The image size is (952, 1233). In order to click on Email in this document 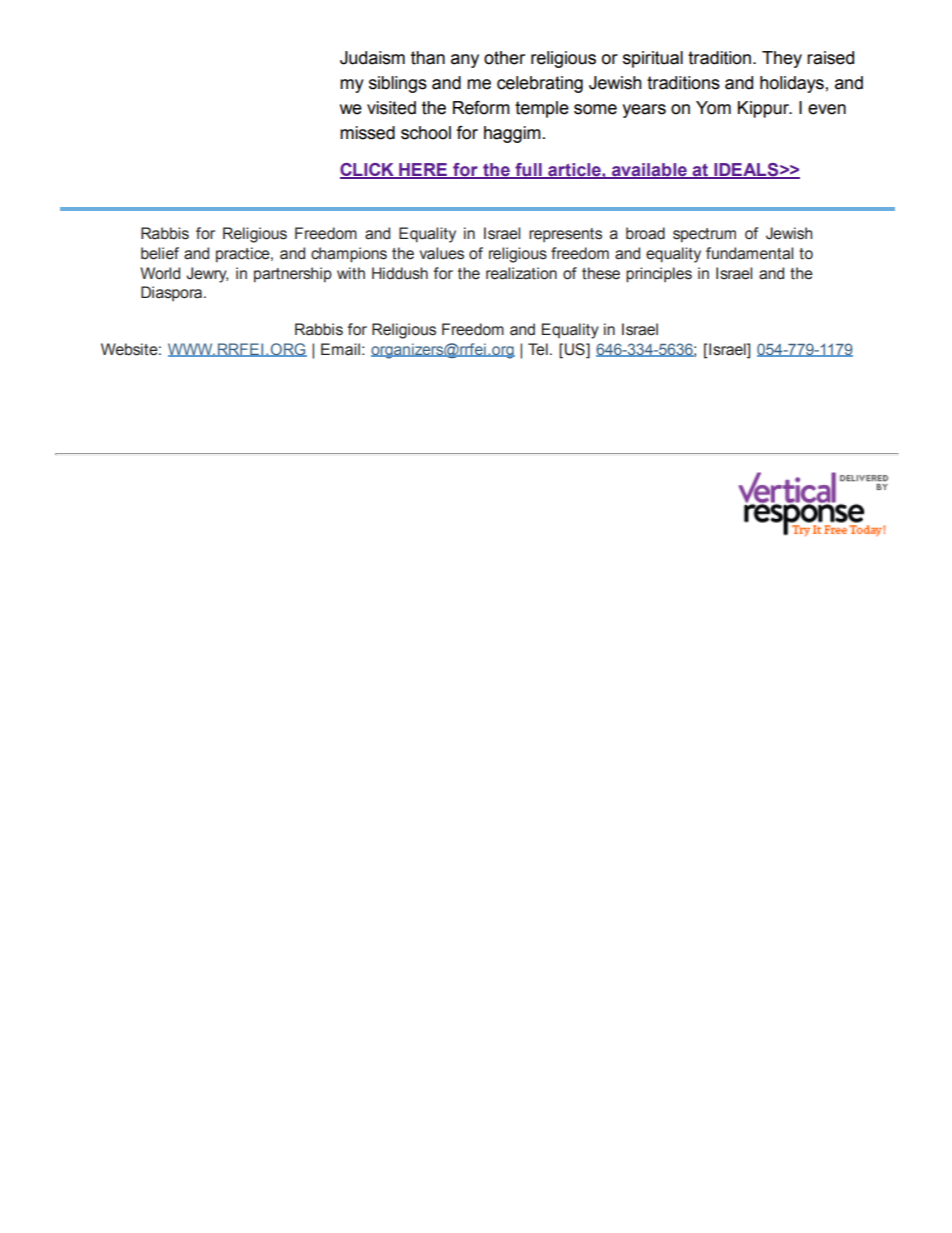, I will do `click(340, 349)`.
